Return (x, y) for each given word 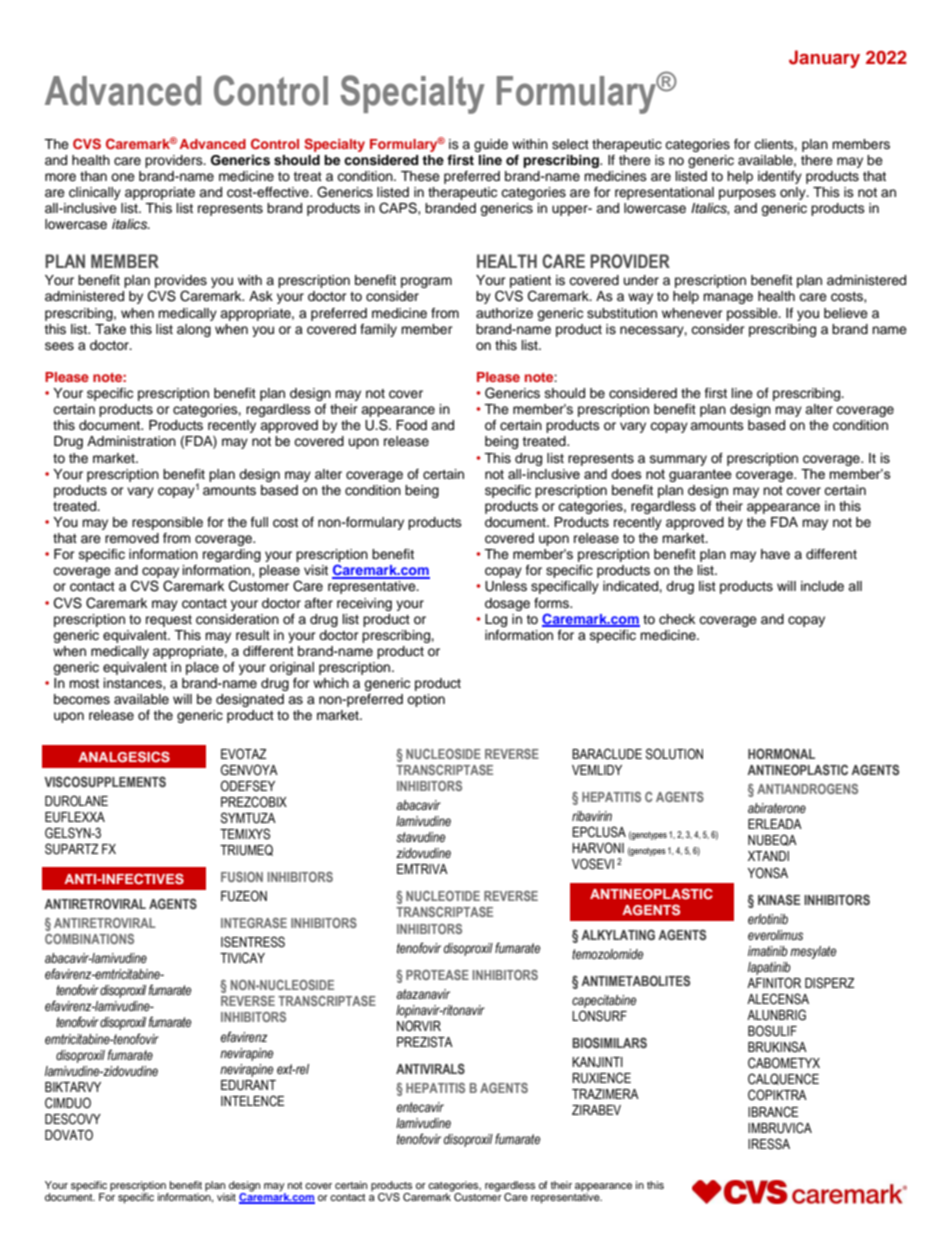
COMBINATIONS (89, 939)
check (677, 619)
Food (411, 425)
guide (491, 145)
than (93, 176)
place (202, 668)
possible (753, 314)
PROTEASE (437, 975)
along (194, 330)
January (824, 59)
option (426, 700)
